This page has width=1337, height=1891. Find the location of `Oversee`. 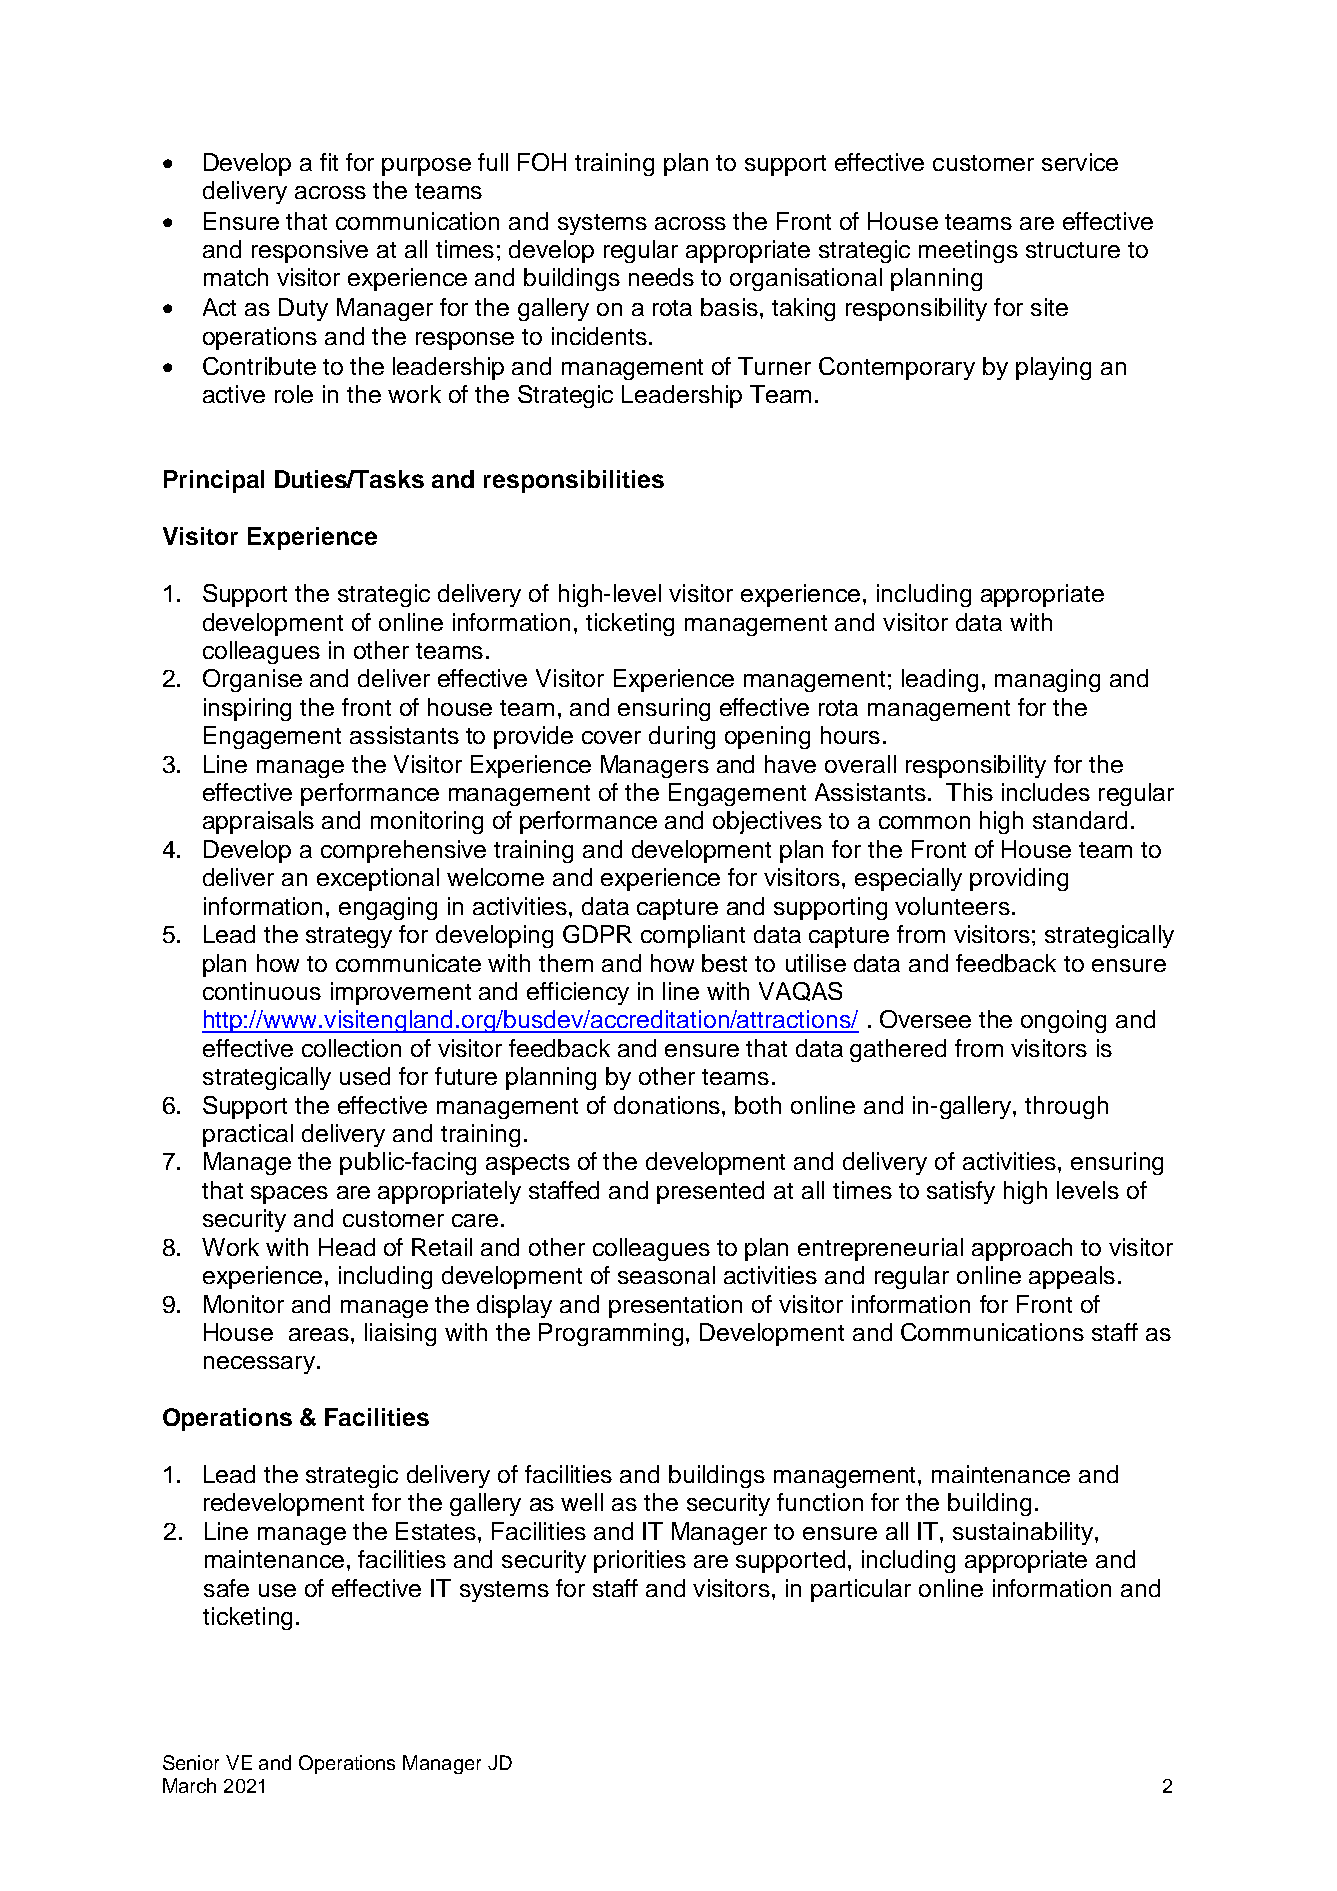

Oversee is located at coordinates (925, 1019).
